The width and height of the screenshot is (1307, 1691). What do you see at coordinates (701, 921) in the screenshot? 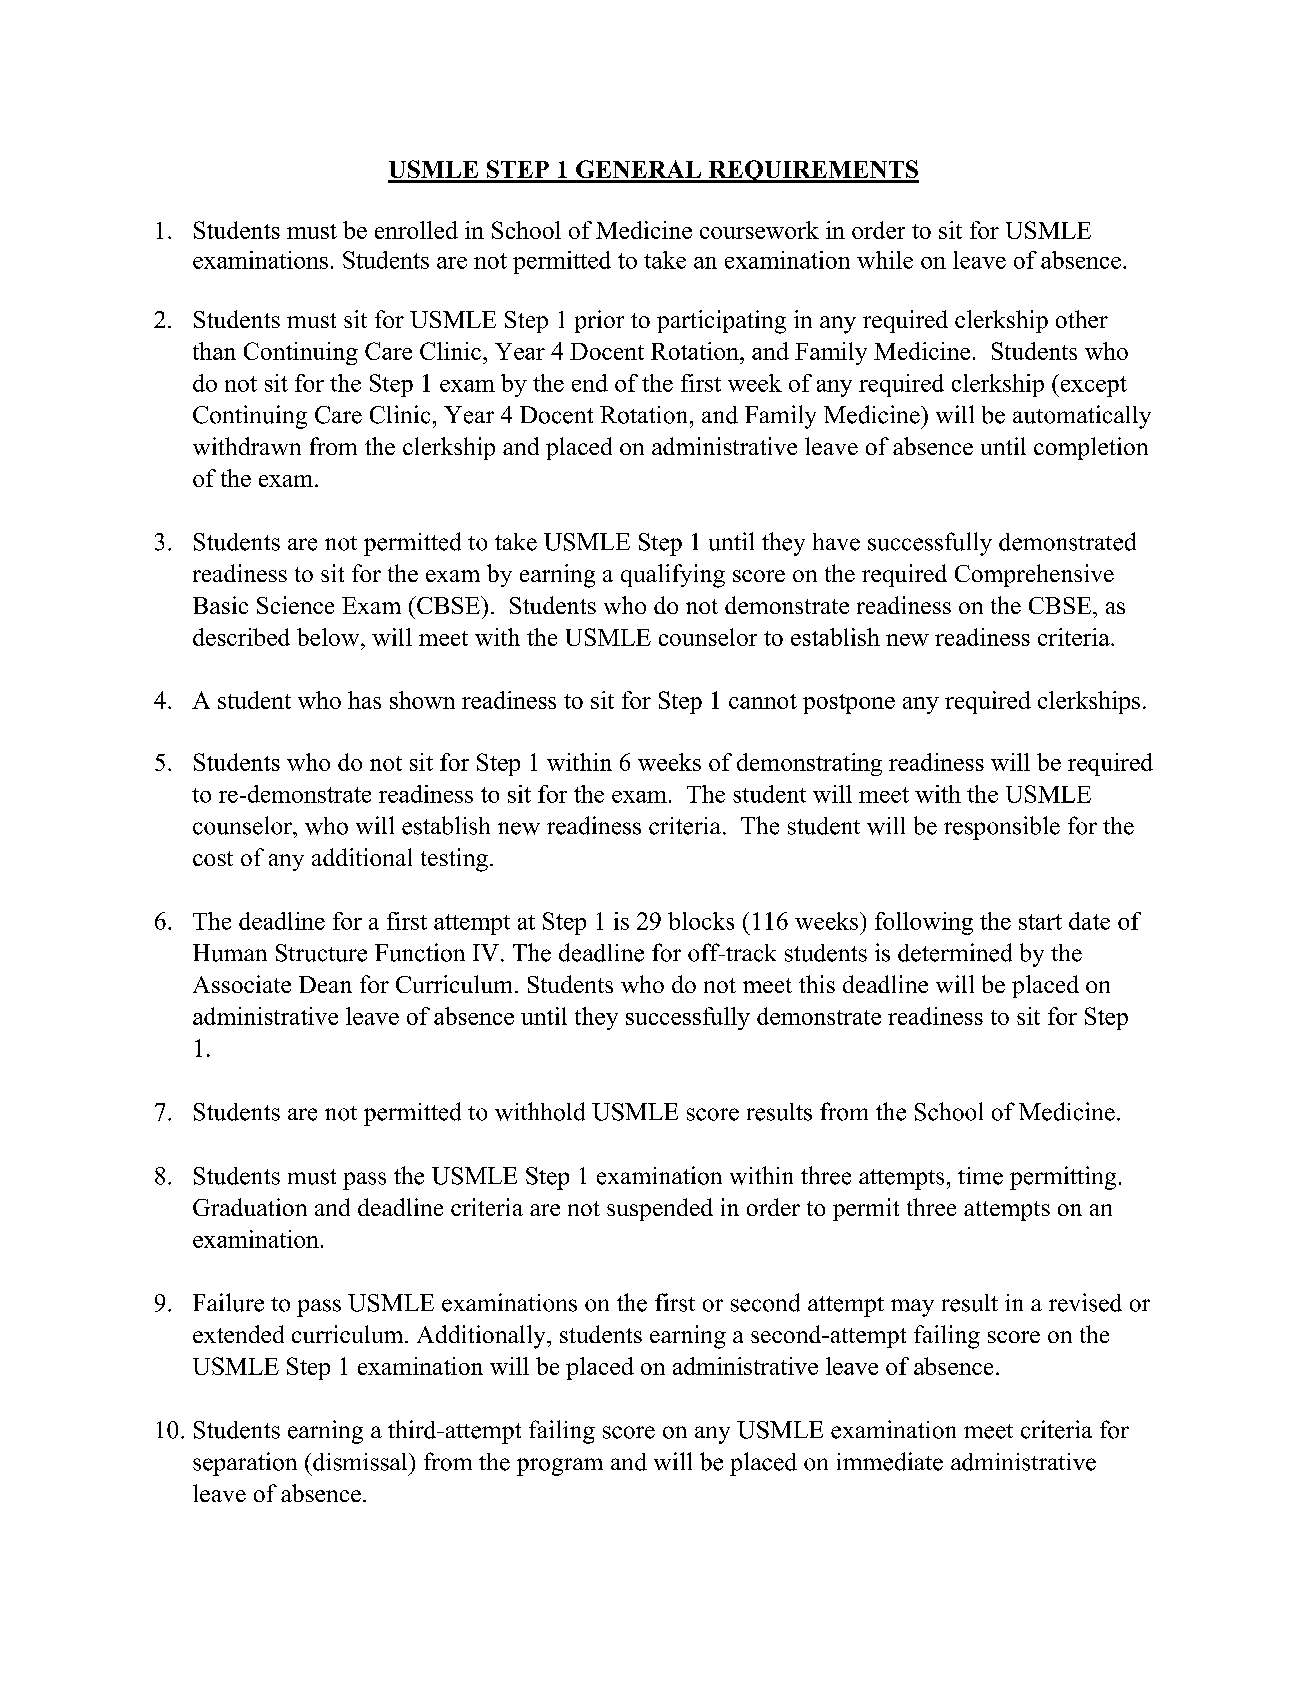
I see `blocks` at bounding box center [701, 921].
